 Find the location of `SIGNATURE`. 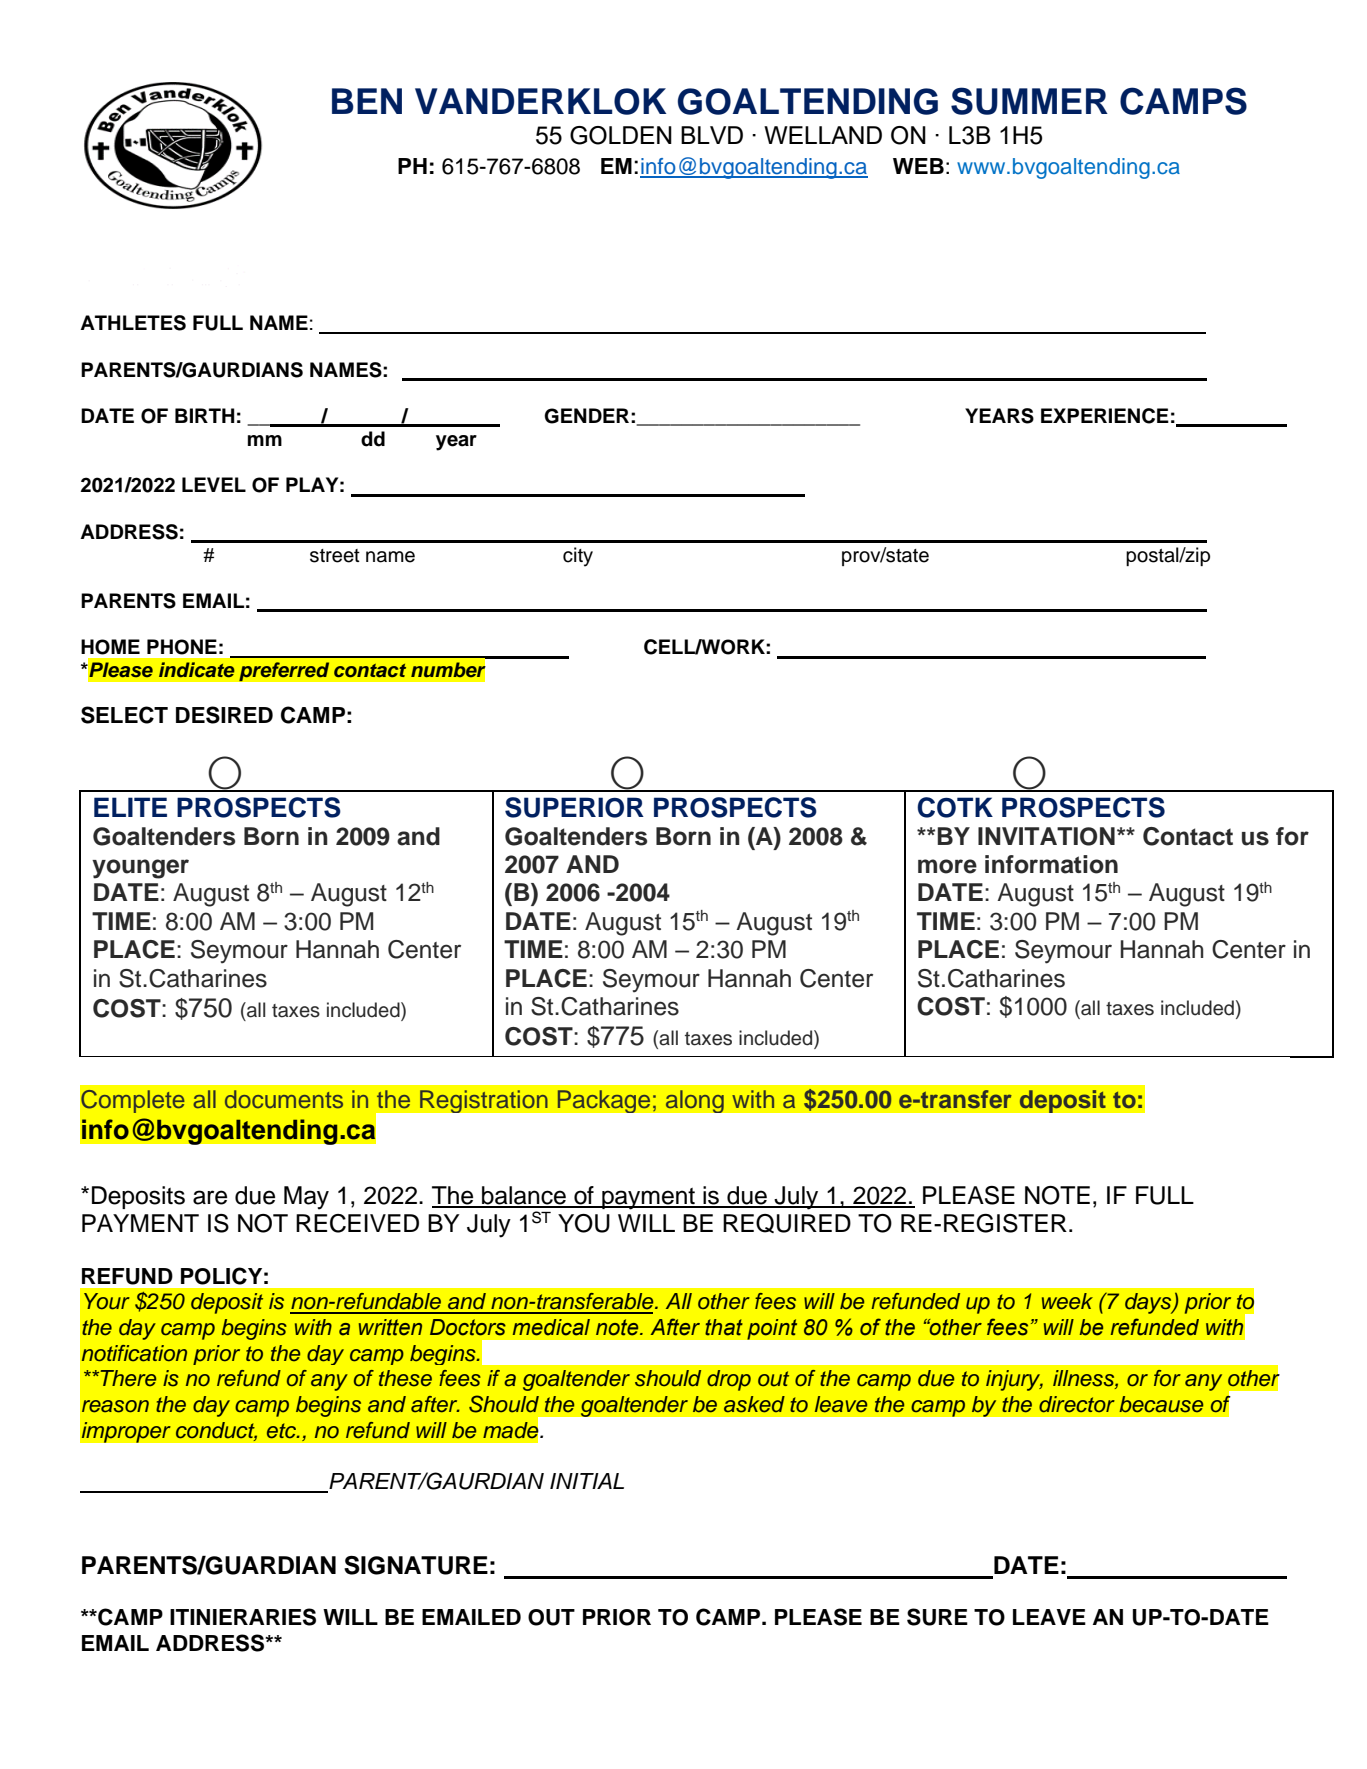

SIGNATURE is located at coordinates (416, 1565).
